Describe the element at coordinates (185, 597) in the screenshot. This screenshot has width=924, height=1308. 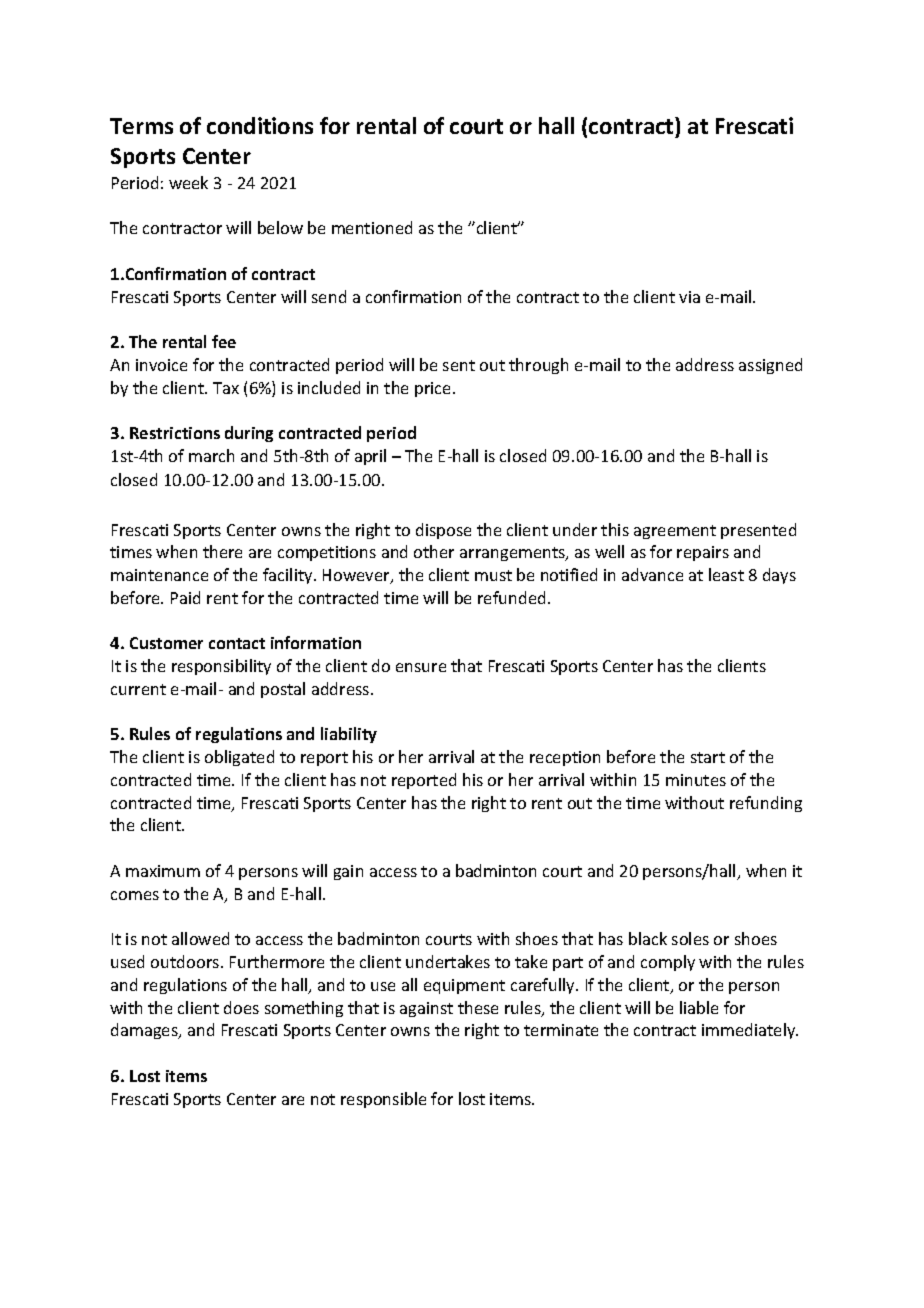
I see `Paid` at that location.
